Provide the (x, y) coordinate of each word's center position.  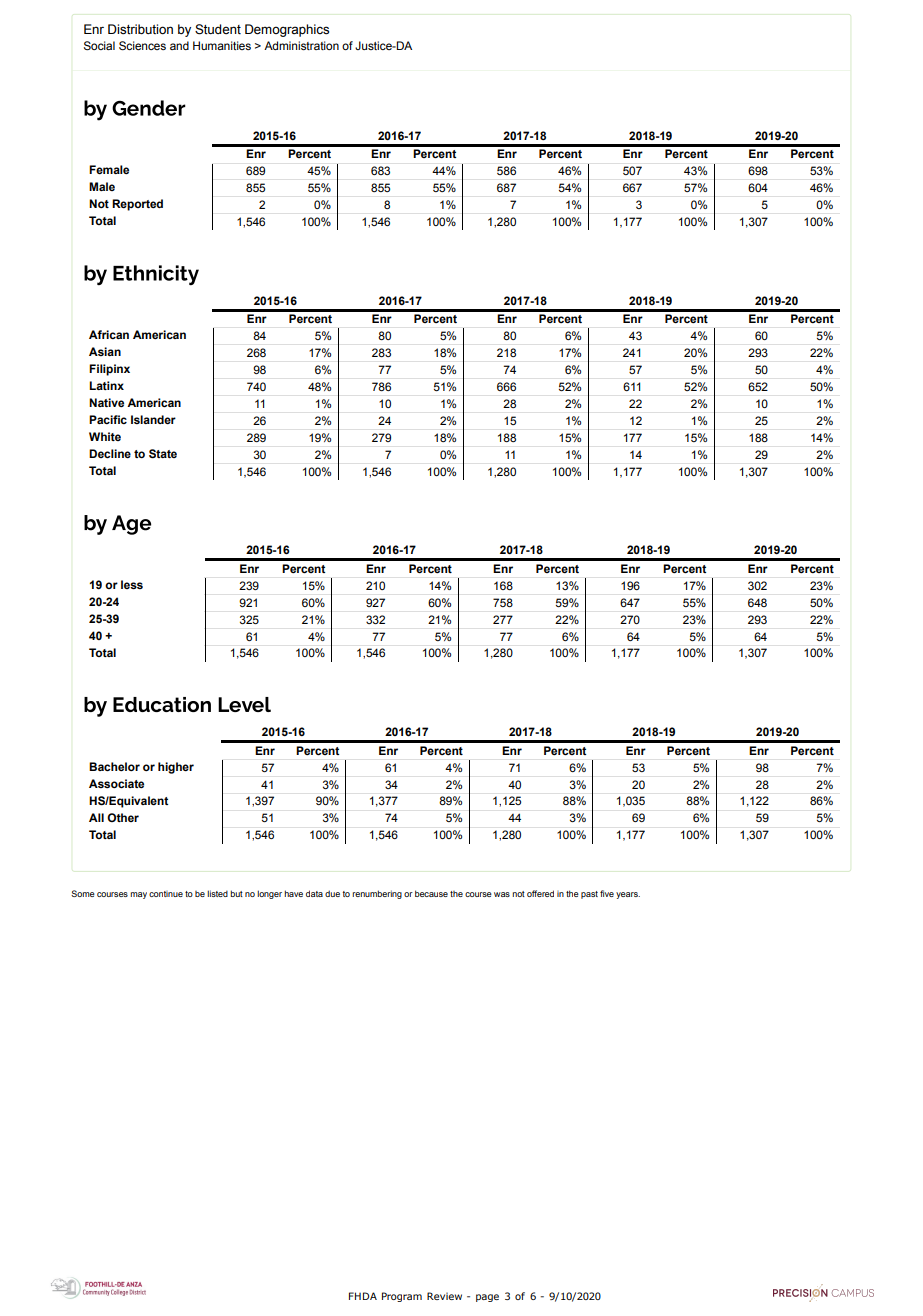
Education (162, 704)
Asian (105, 351)
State (163, 454)
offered (540, 893)
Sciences (142, 45)
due (332, 893)
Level (244, 704)
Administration (301, 45)
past (589, 895)
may (138, 895)
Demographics (287, 30)
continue (166, 894)
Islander (153, 419)
